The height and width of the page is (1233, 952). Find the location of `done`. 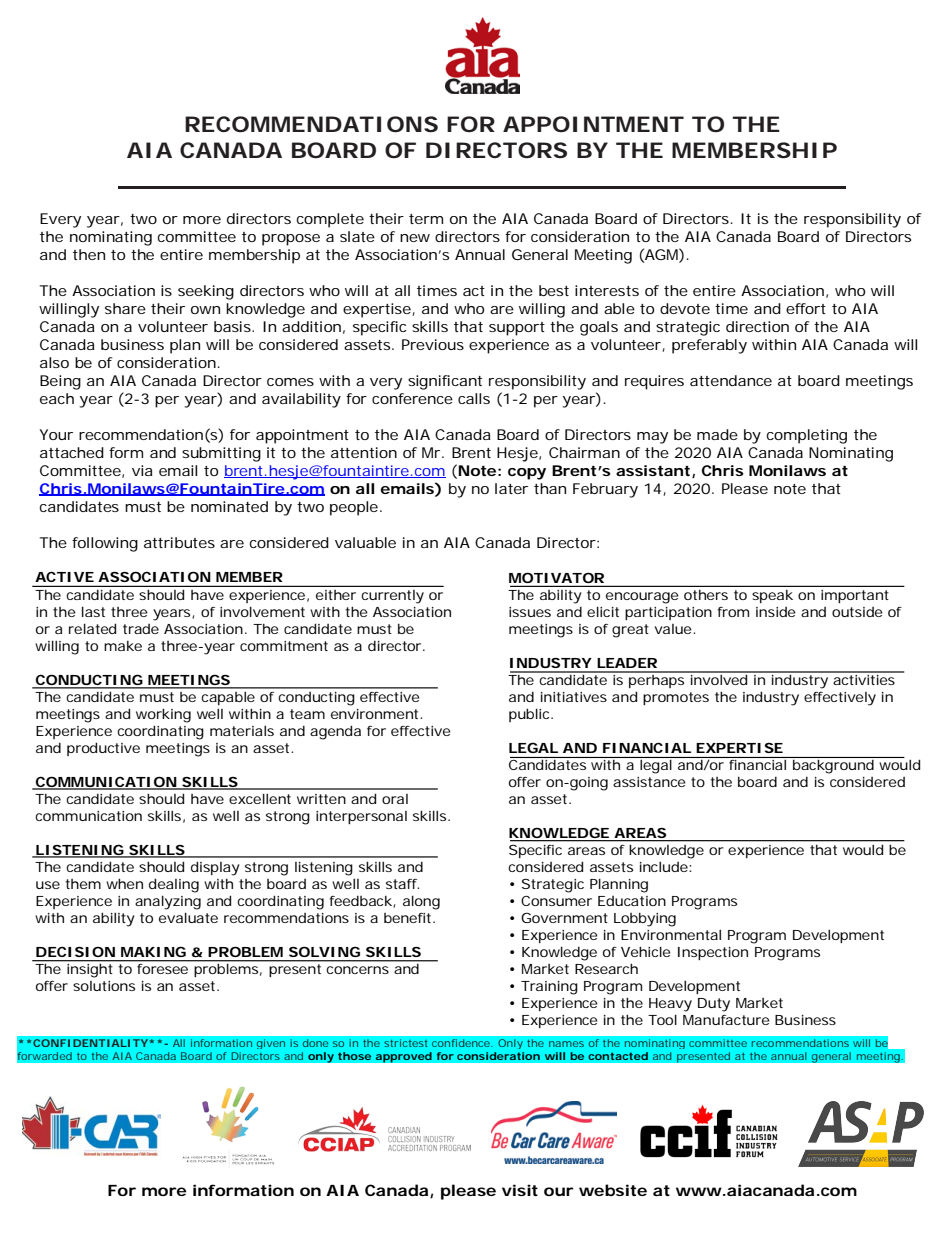

done is located at coordinates (315, 1043).
